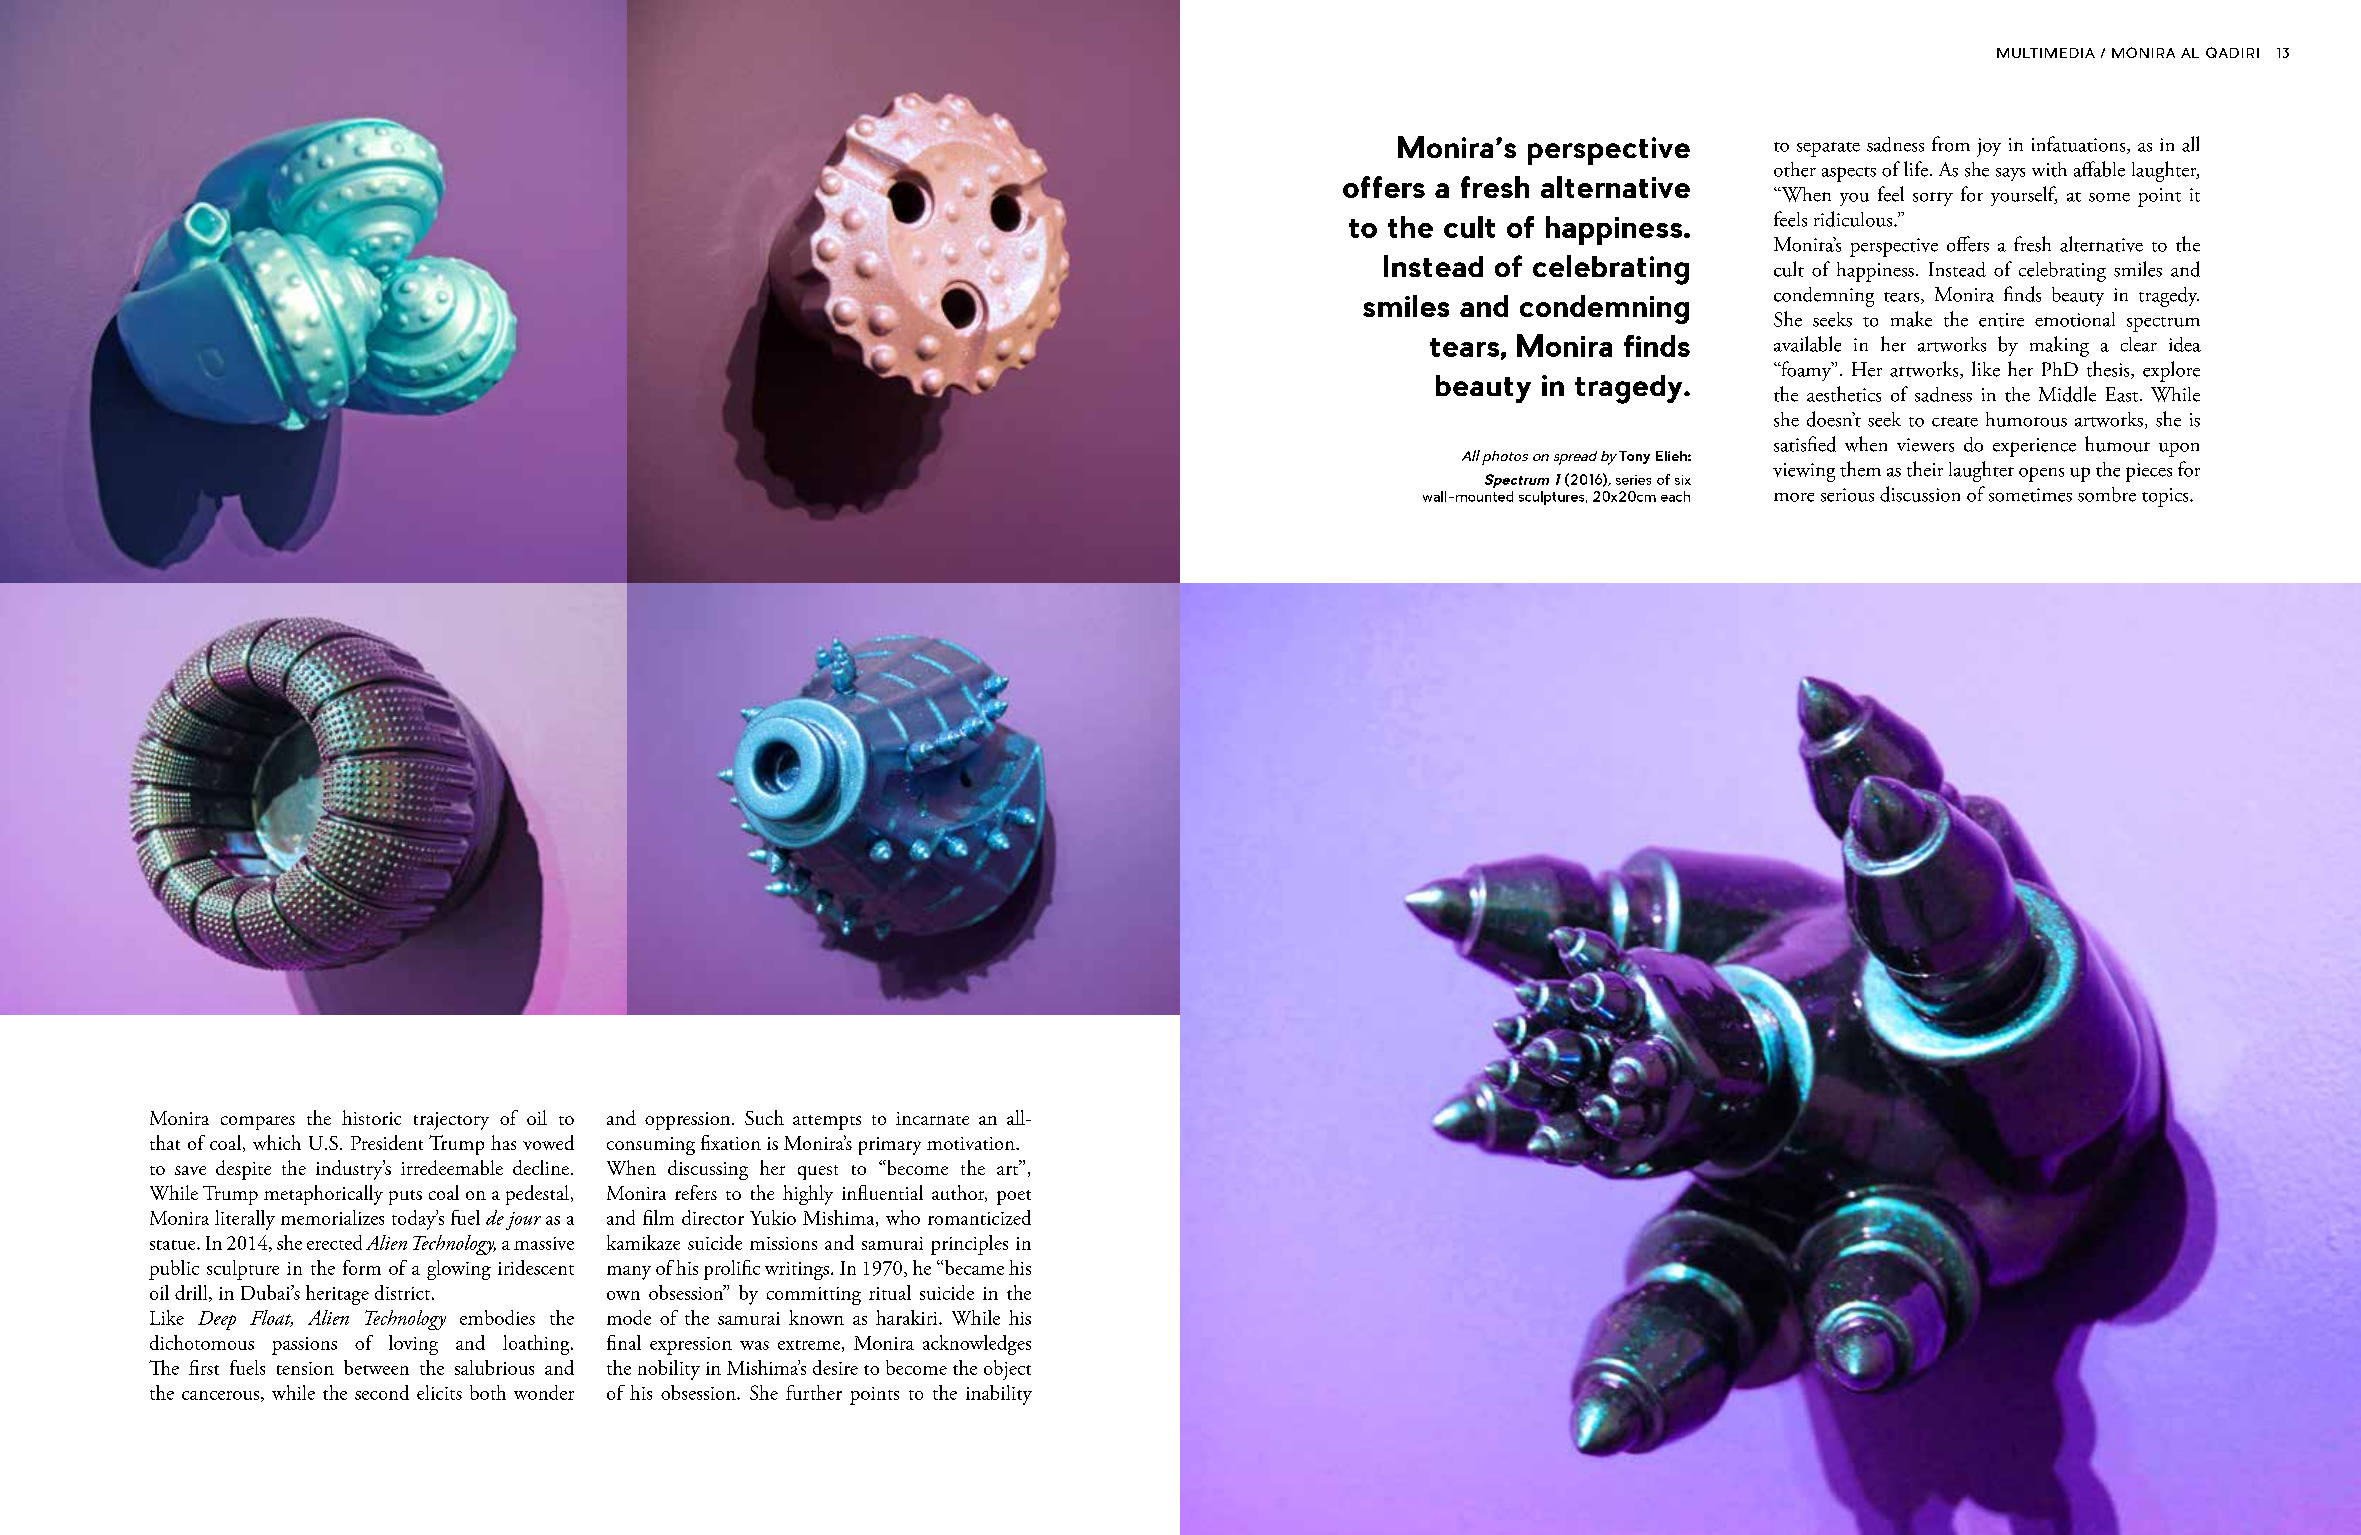  What do you see at coordinates (413, 1345) in the image?
I see `loving` at bounding box center [413, 1345].
